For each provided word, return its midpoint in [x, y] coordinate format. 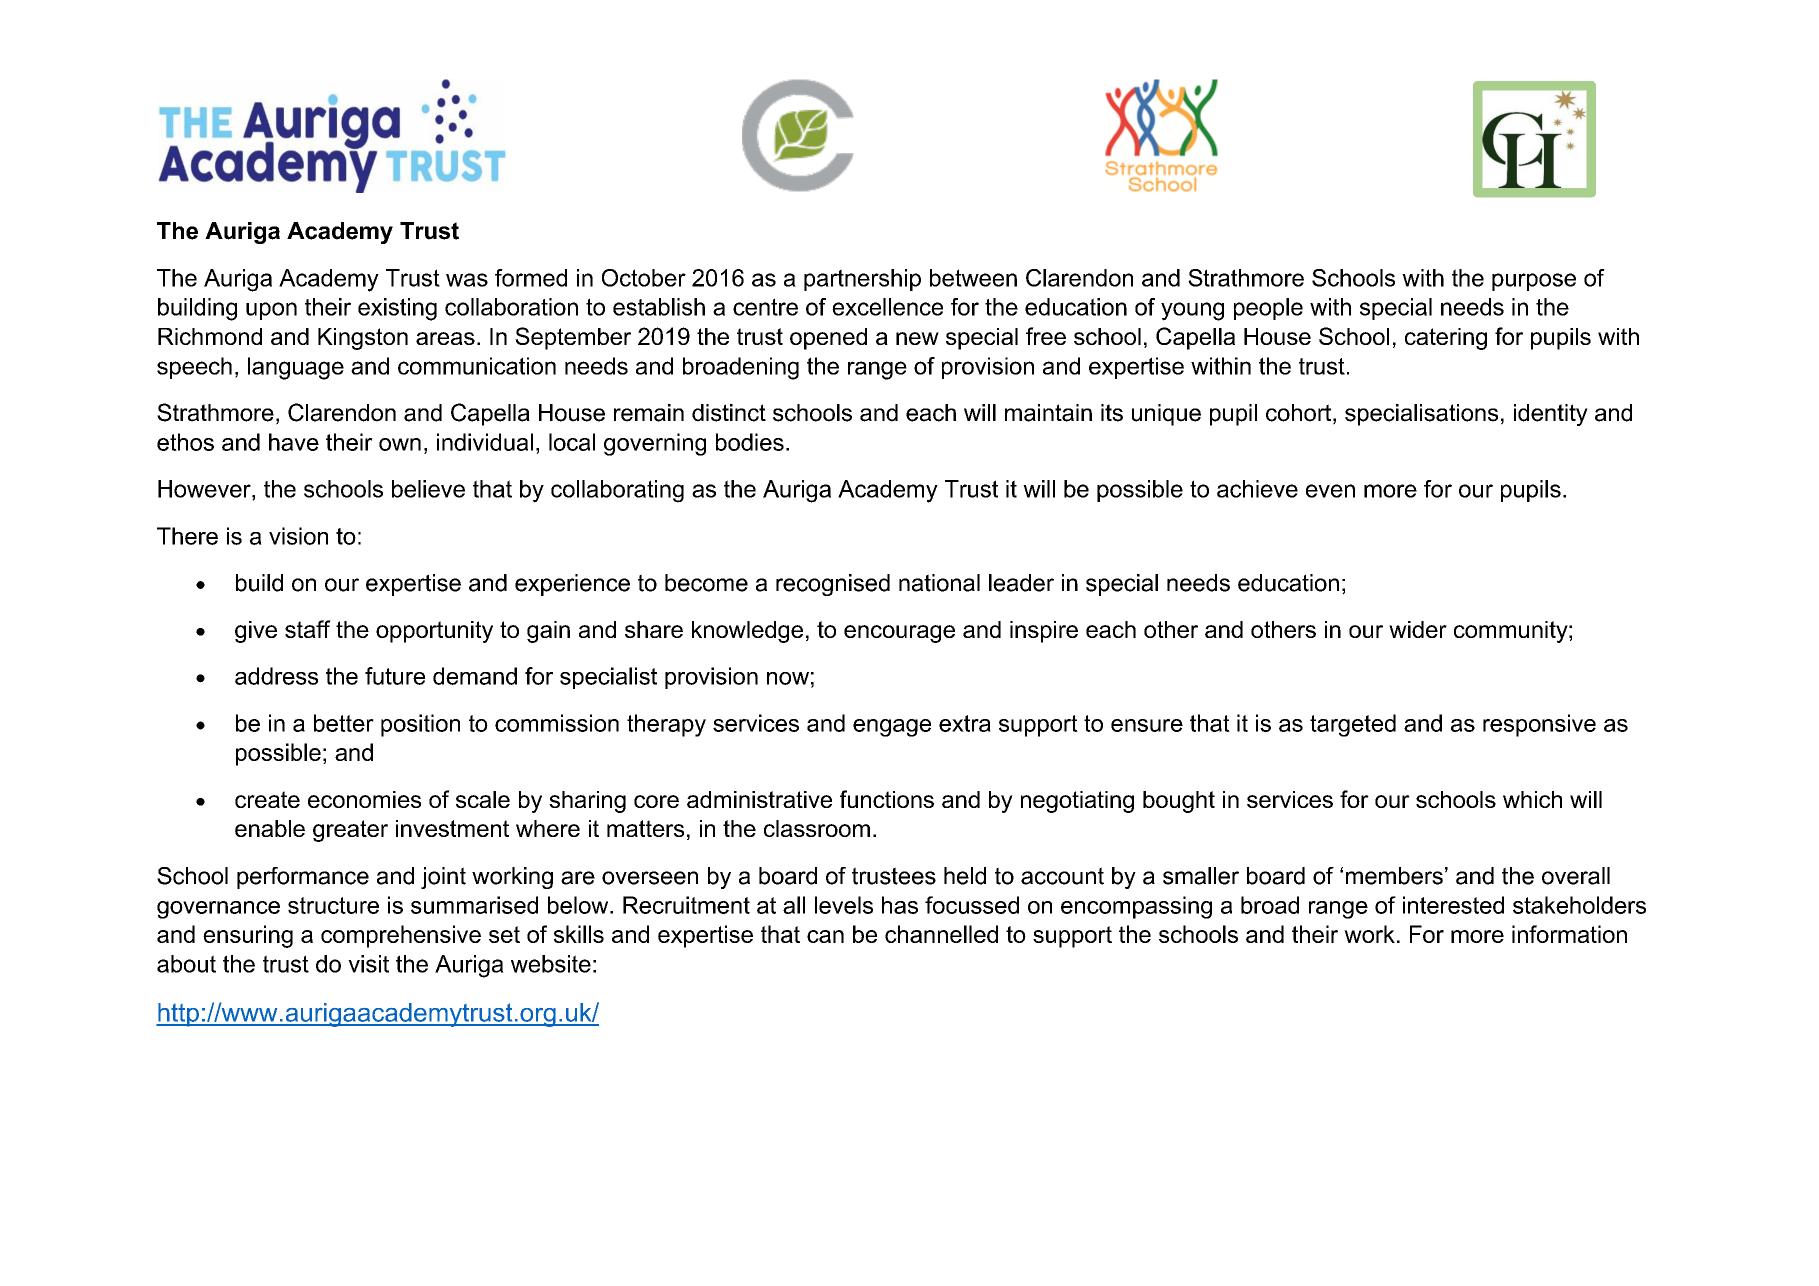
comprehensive [401, 936]
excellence [887, 307]
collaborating [617, 491]
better [344, 723]
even [1330, 491]
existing [397, 309]
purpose [1534, 282]
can [825, 936]
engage [892, 728]
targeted [1353, 725]
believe [428, 489]
